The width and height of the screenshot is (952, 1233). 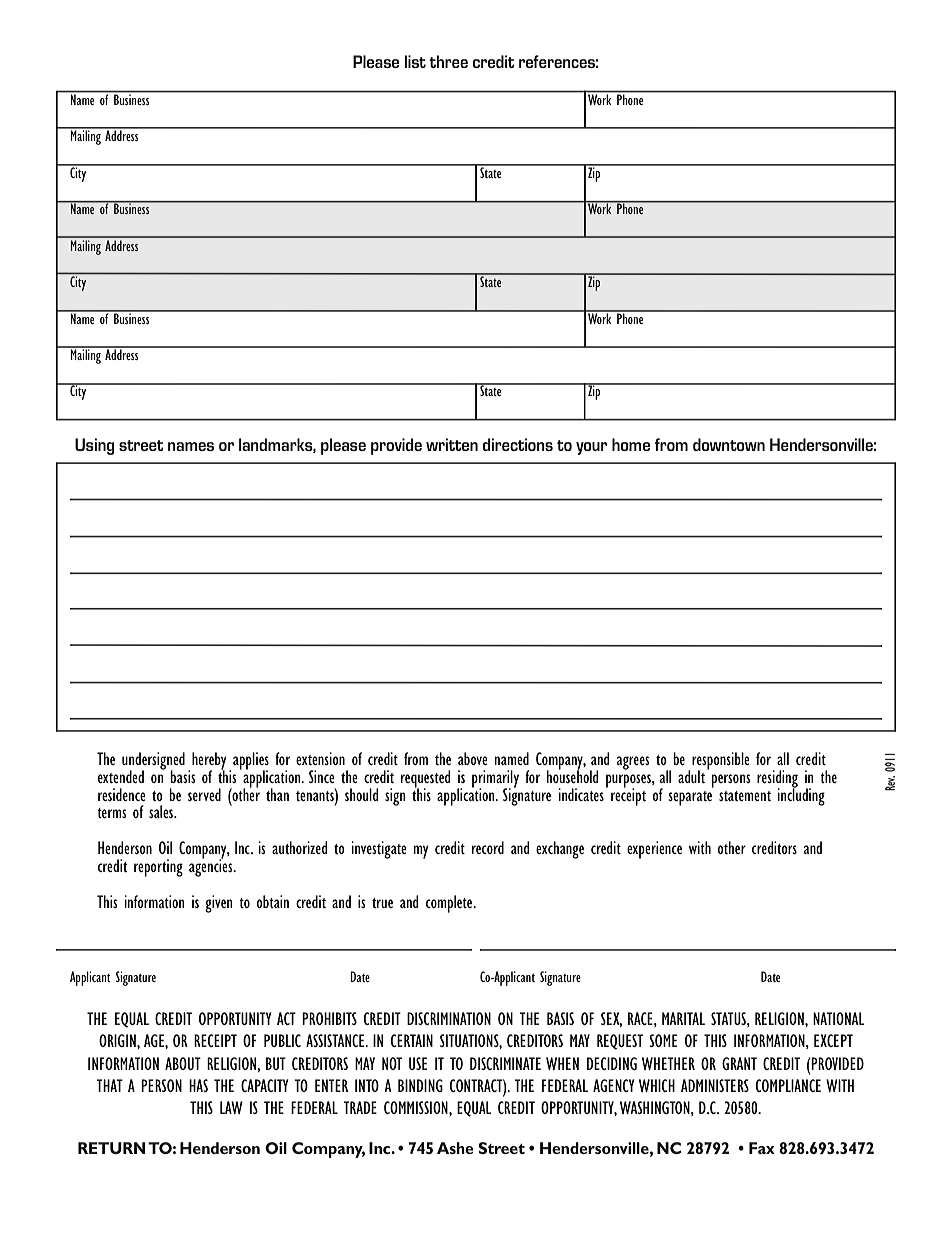 I want to click on reporting, so click(x=158, y=868).
